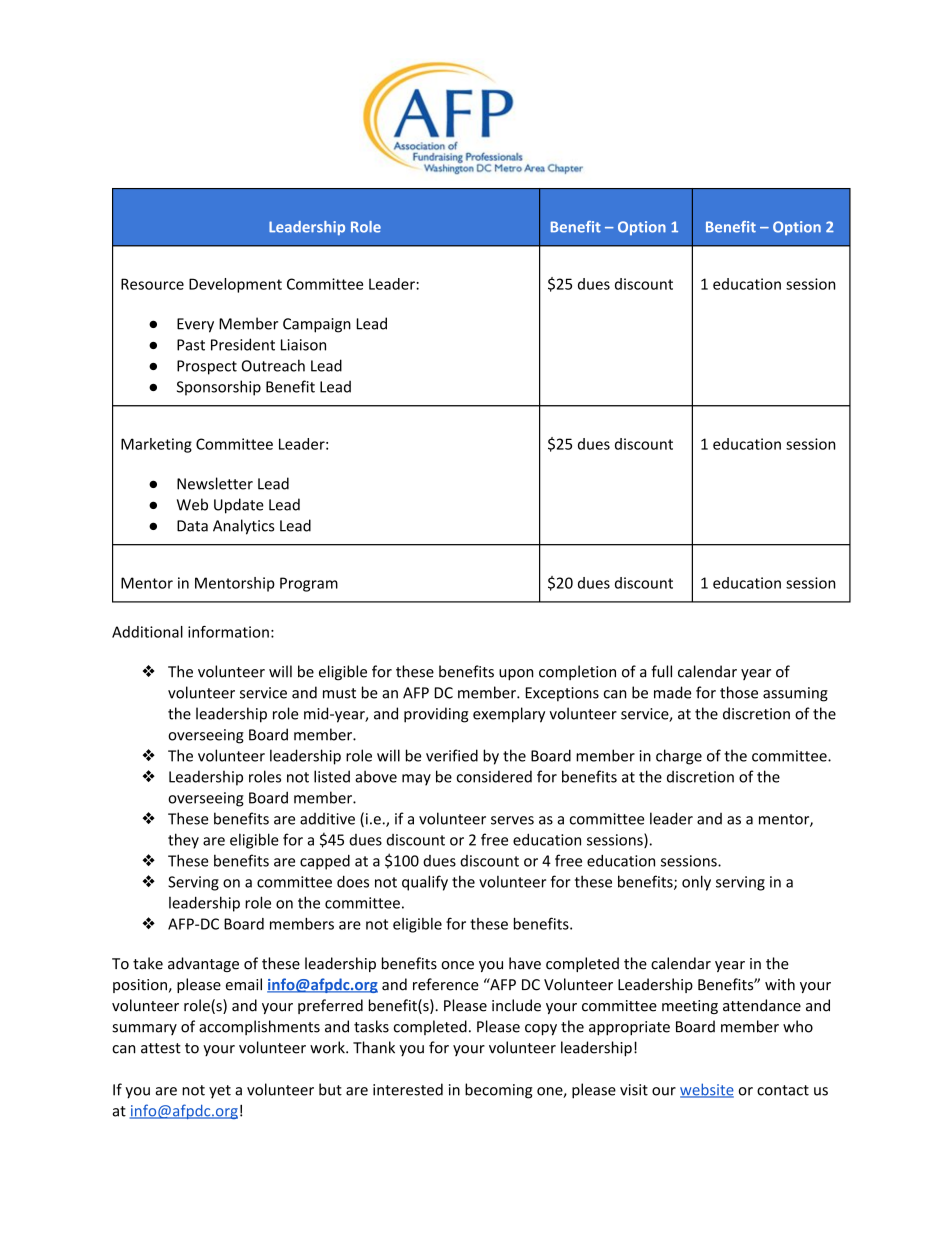 The height and width of the screenshot is (1233, 952). What do you see at coordinates (739, 692) in the screenshot?
I see `those` at bounding box center [739, 692].
